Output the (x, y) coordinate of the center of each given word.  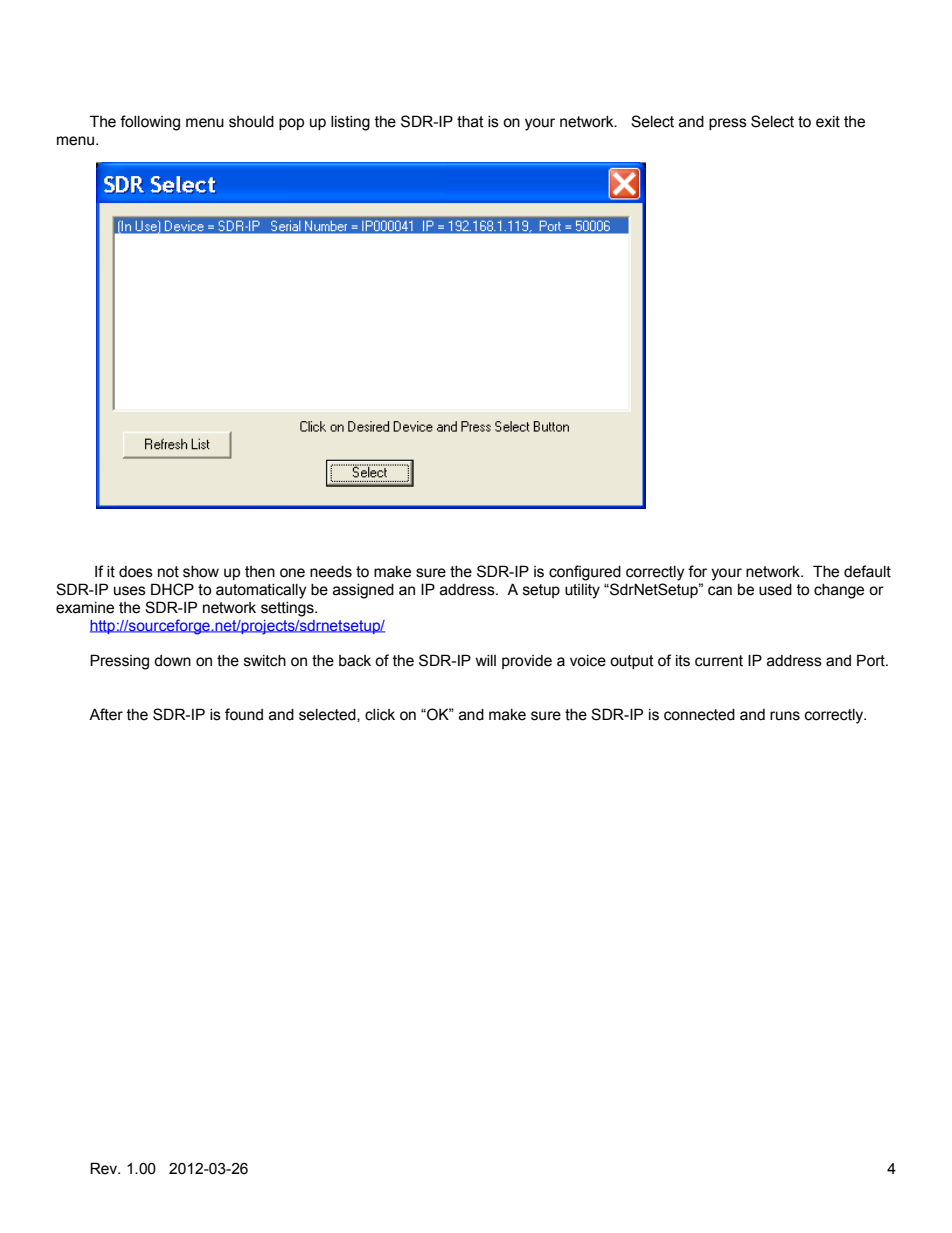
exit (828, 122)
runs (785, 716)
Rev (105, 1168)
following (150, 123)
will (486, 660)
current (719, 661)
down (172, 661)
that (470, 122)
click (380, 715)
